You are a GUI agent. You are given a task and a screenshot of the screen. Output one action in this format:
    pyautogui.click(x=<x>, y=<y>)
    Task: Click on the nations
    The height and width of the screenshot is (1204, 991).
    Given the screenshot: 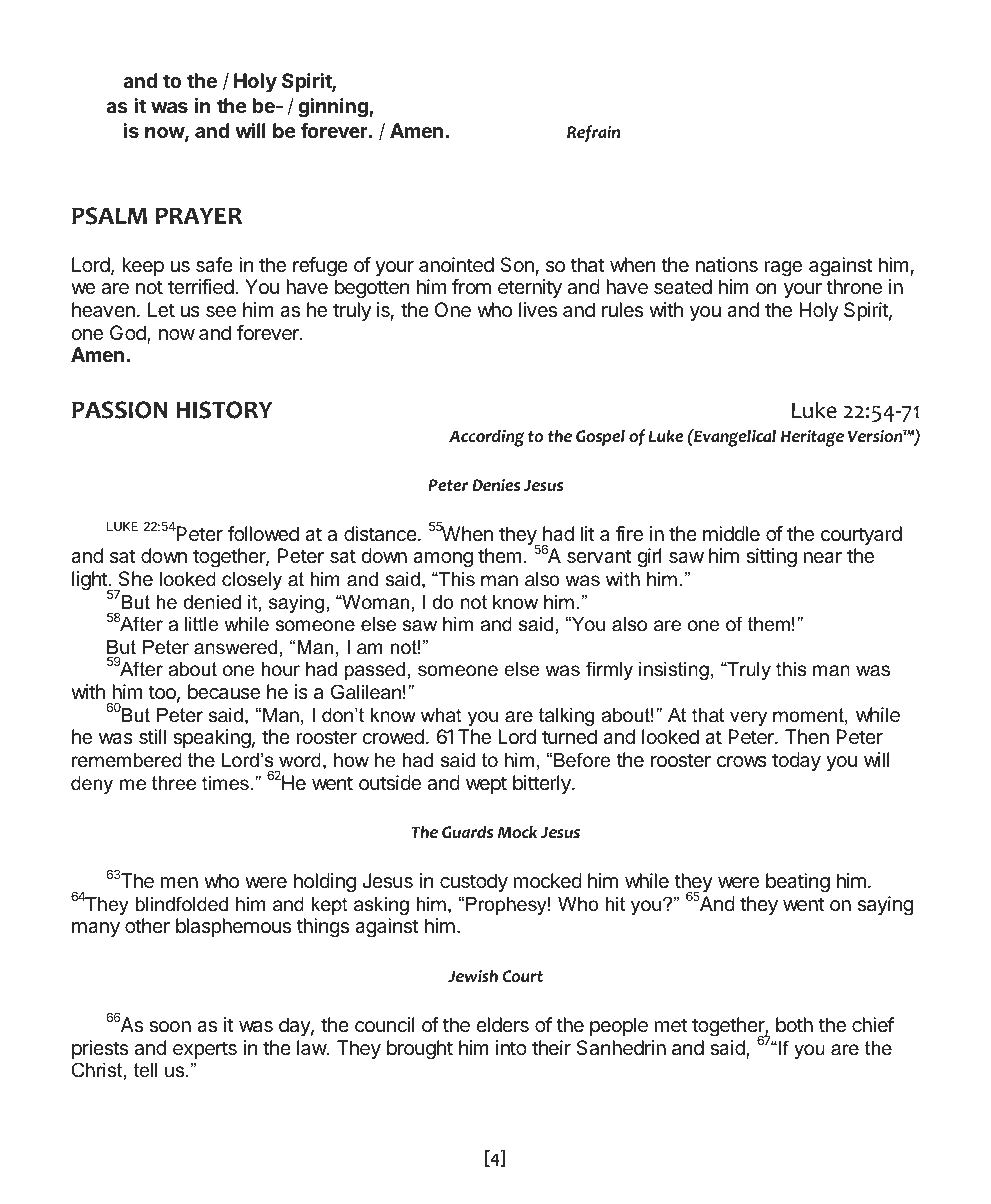 What is the action you would take?
    pyautogui.click(x=727, y=265)
